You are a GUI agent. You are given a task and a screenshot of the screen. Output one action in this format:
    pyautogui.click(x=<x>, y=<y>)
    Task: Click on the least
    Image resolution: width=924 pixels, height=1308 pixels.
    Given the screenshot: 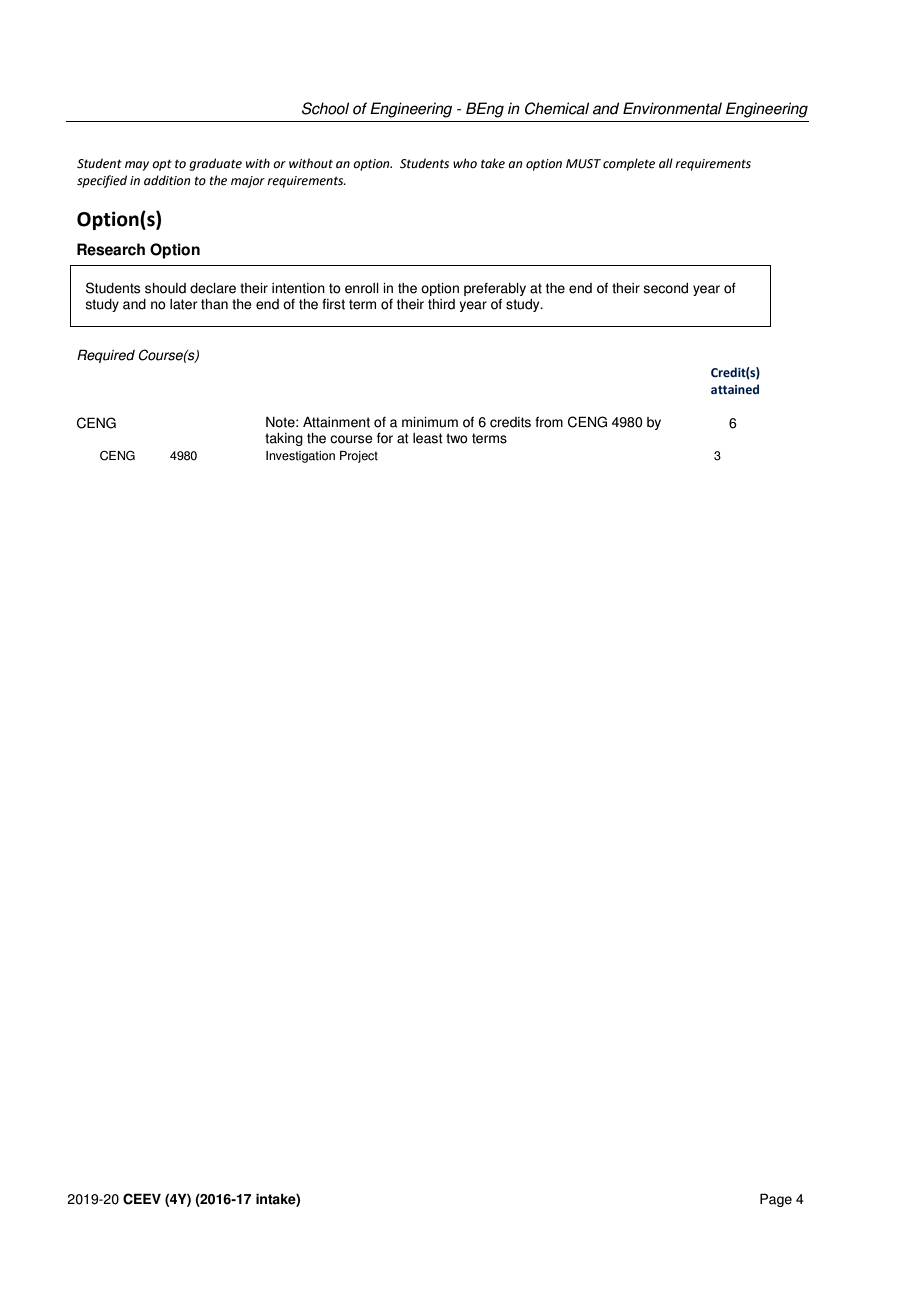 What is the action you would take?
    pyautogui.click(x=428, y=438)
